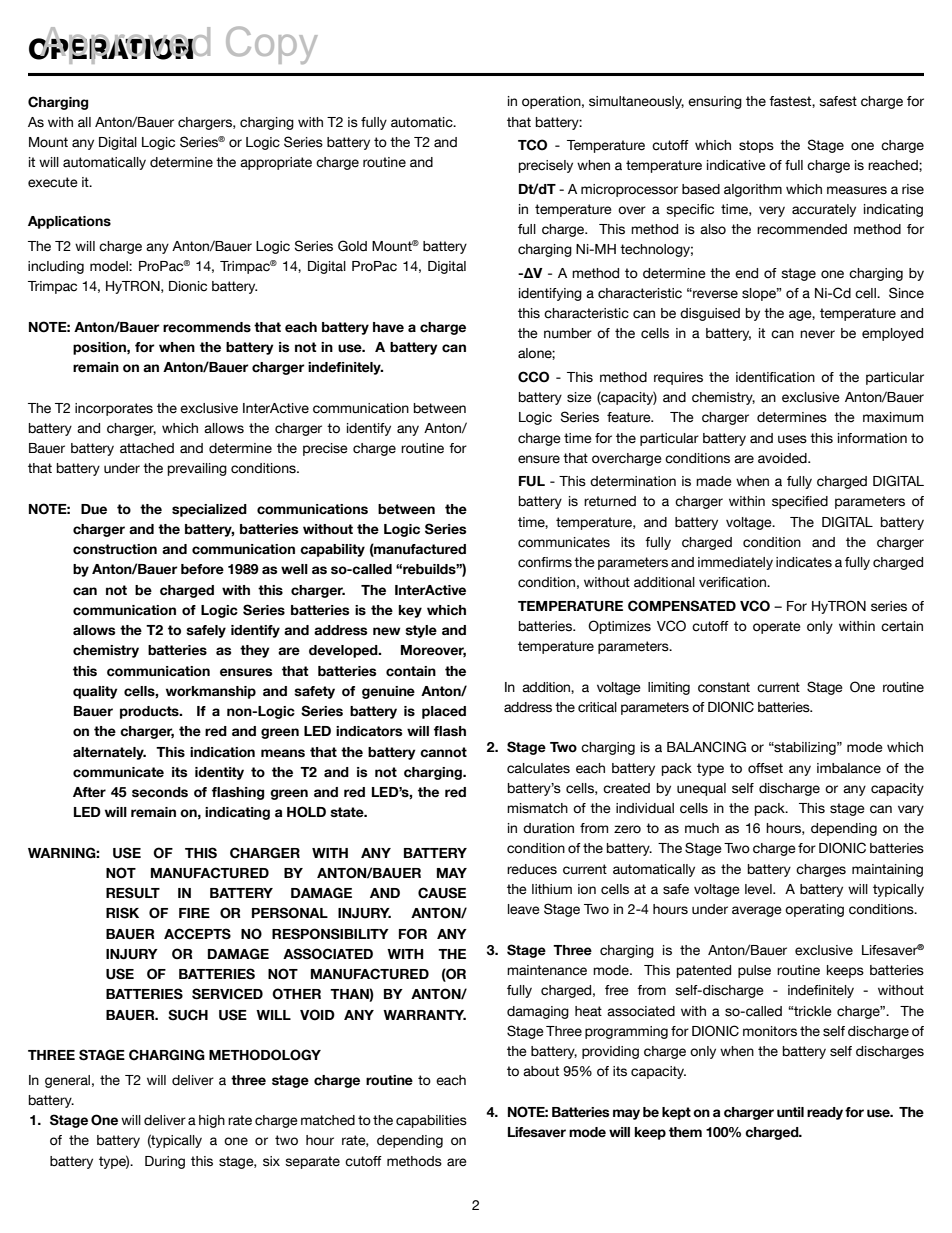 The height and width of the screenshot is (1233, 952). I want to click on TCO, so click(532, 145).
